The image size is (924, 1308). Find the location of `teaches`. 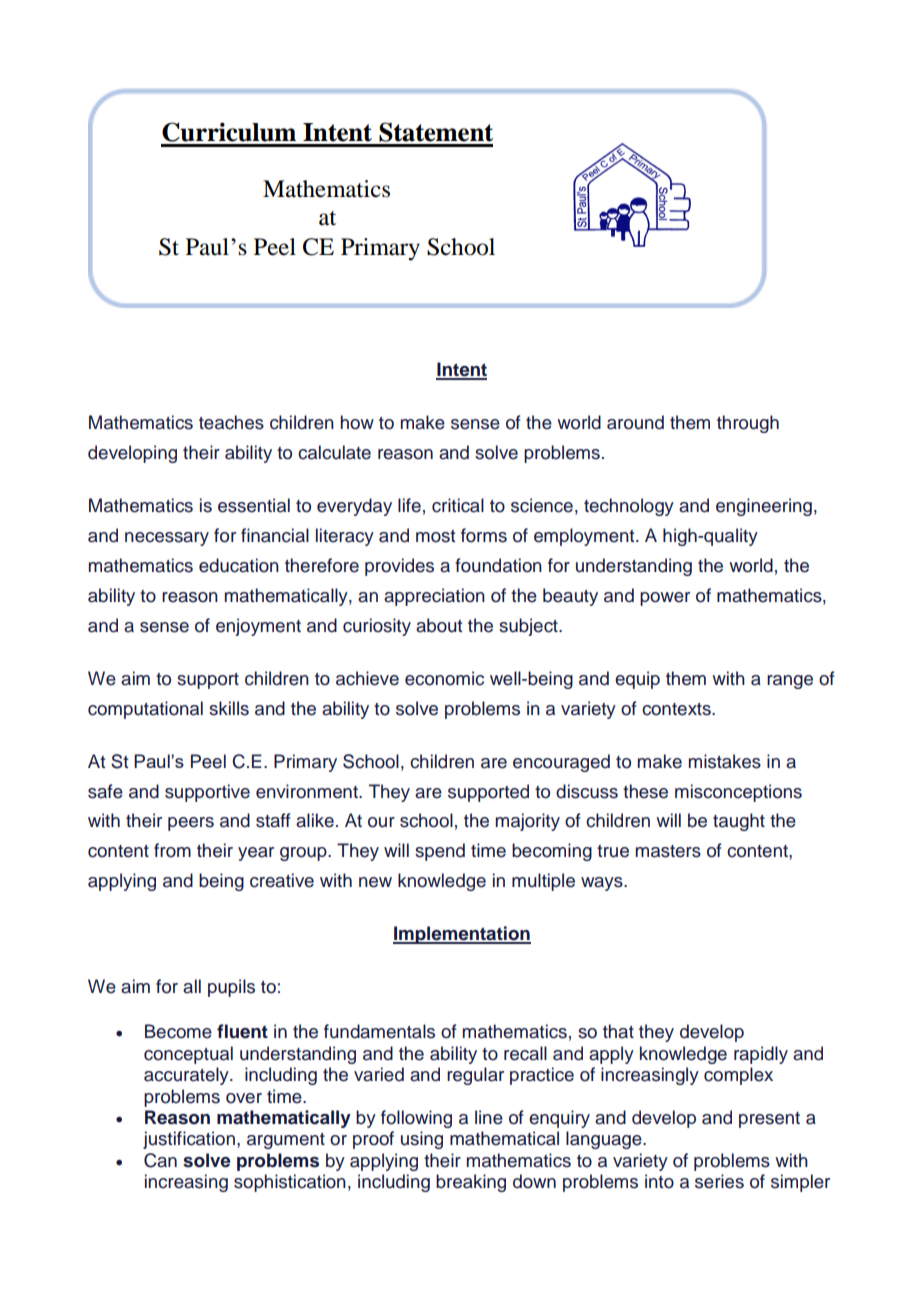

teaches is located at coordinates (231, 422).
